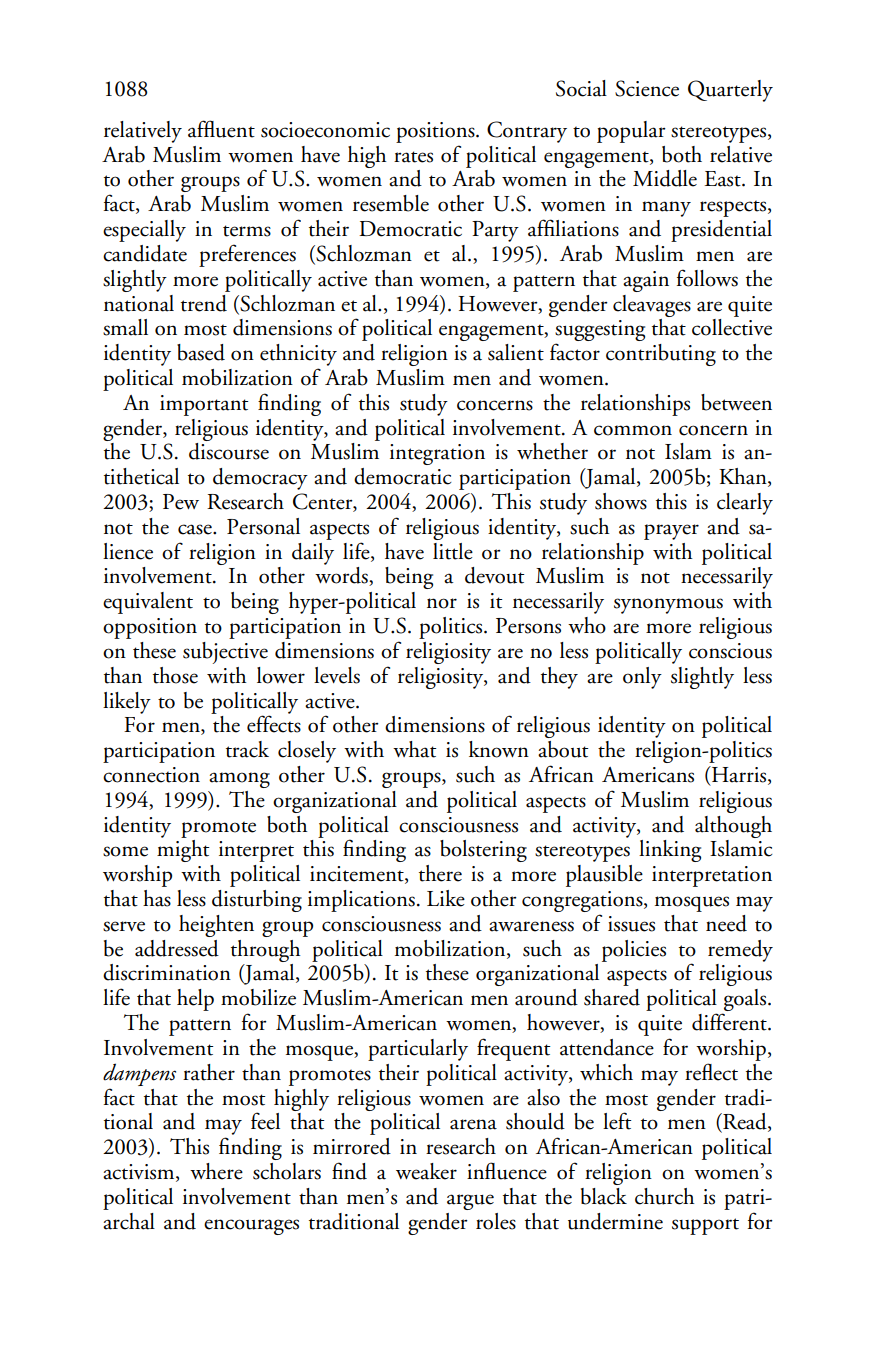 Image resolution: width=896 pixels, height=1345 pixels. I want to click on affluent, so click(221, 129).
